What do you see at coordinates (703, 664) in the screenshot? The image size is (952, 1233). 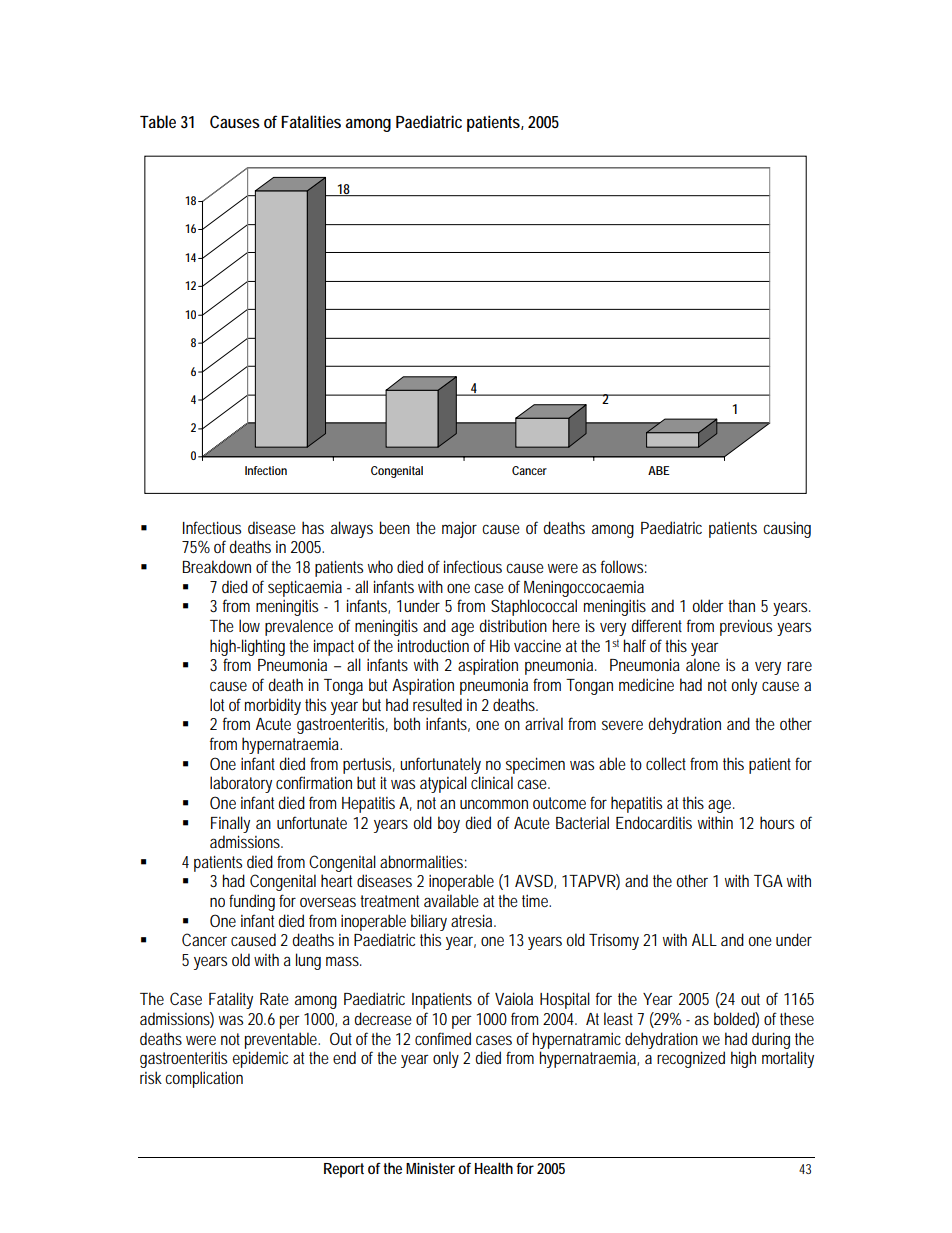 I see `alone` at bounding box center [703, 664].
